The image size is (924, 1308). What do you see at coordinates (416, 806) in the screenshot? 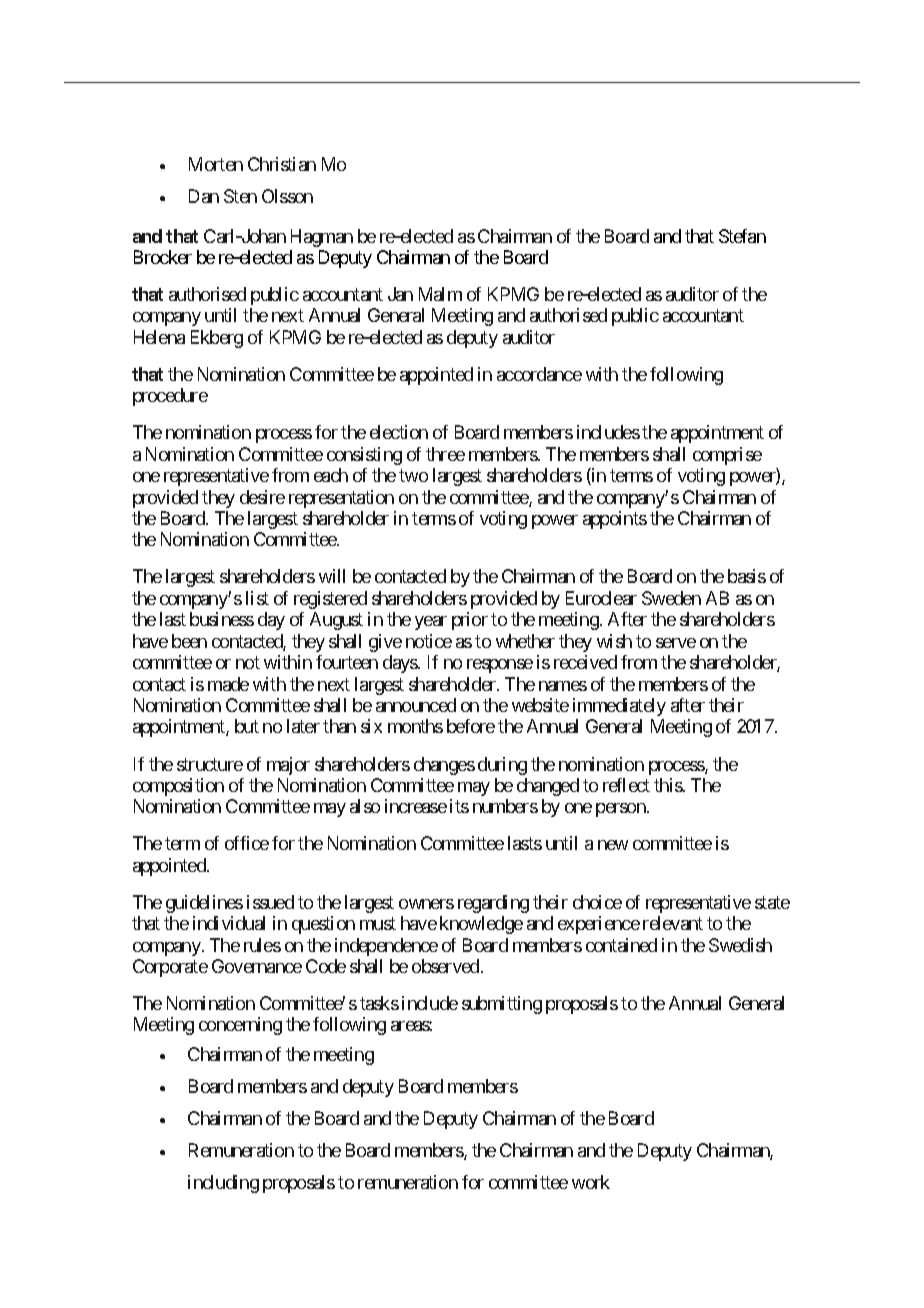
I see `increase` at bounding box center [416, 806].
